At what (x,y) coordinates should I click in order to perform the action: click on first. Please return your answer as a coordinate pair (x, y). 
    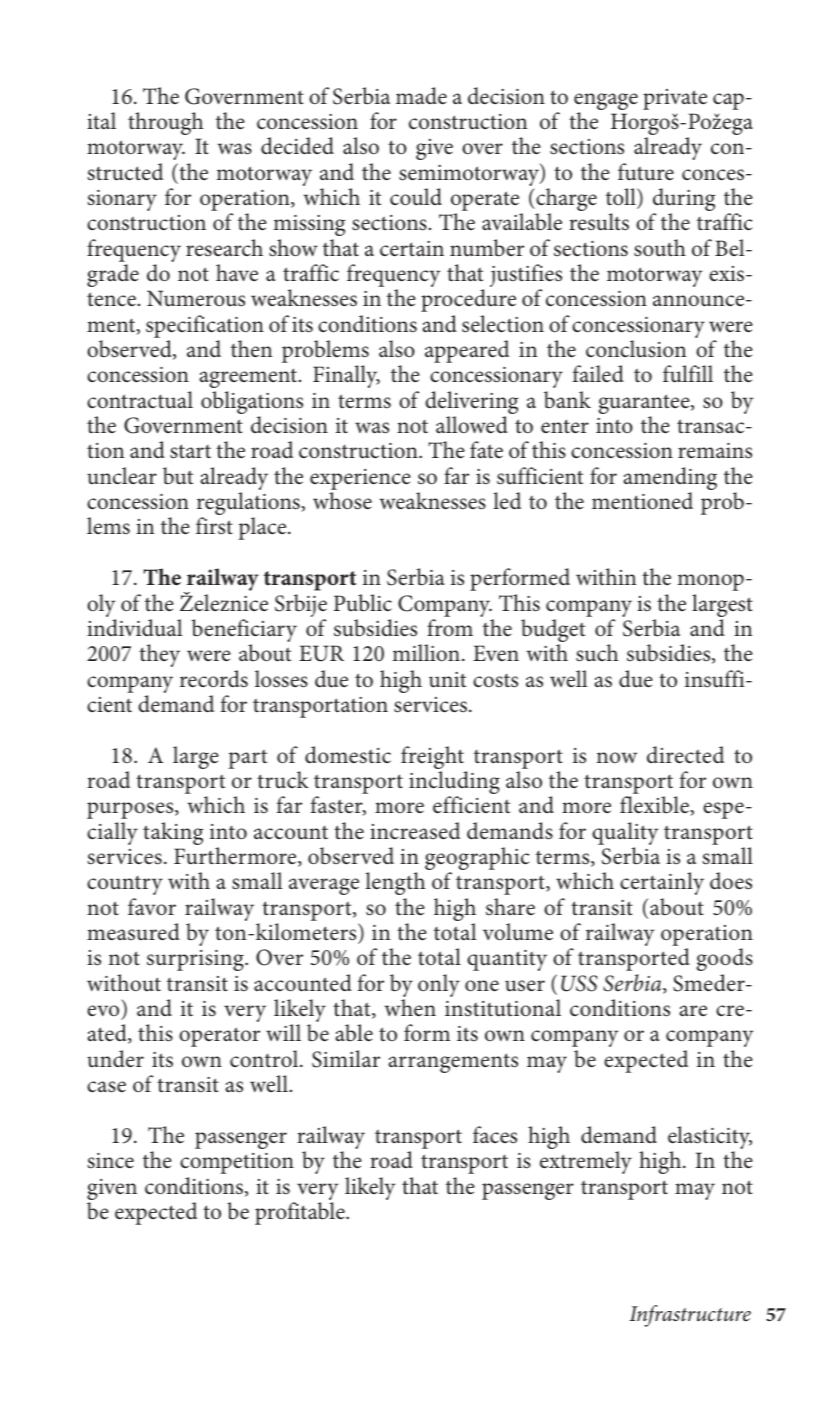
    Looking at the image, I should click on (214, 526).
